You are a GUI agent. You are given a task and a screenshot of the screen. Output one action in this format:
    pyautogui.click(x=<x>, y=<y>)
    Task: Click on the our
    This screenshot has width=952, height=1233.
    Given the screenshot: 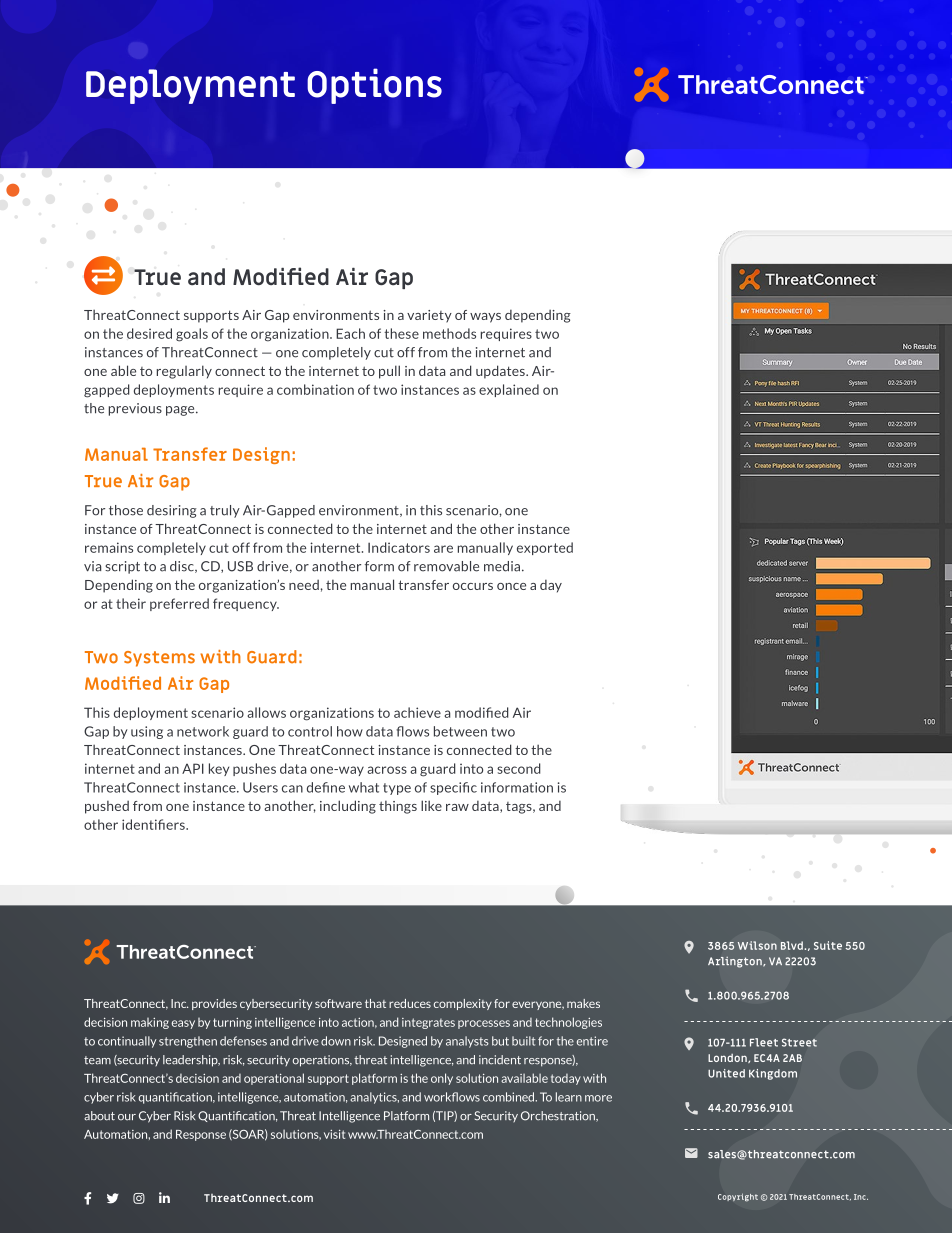 What is the action you would take?
    pyautogui.click(x=127, y=1117)
